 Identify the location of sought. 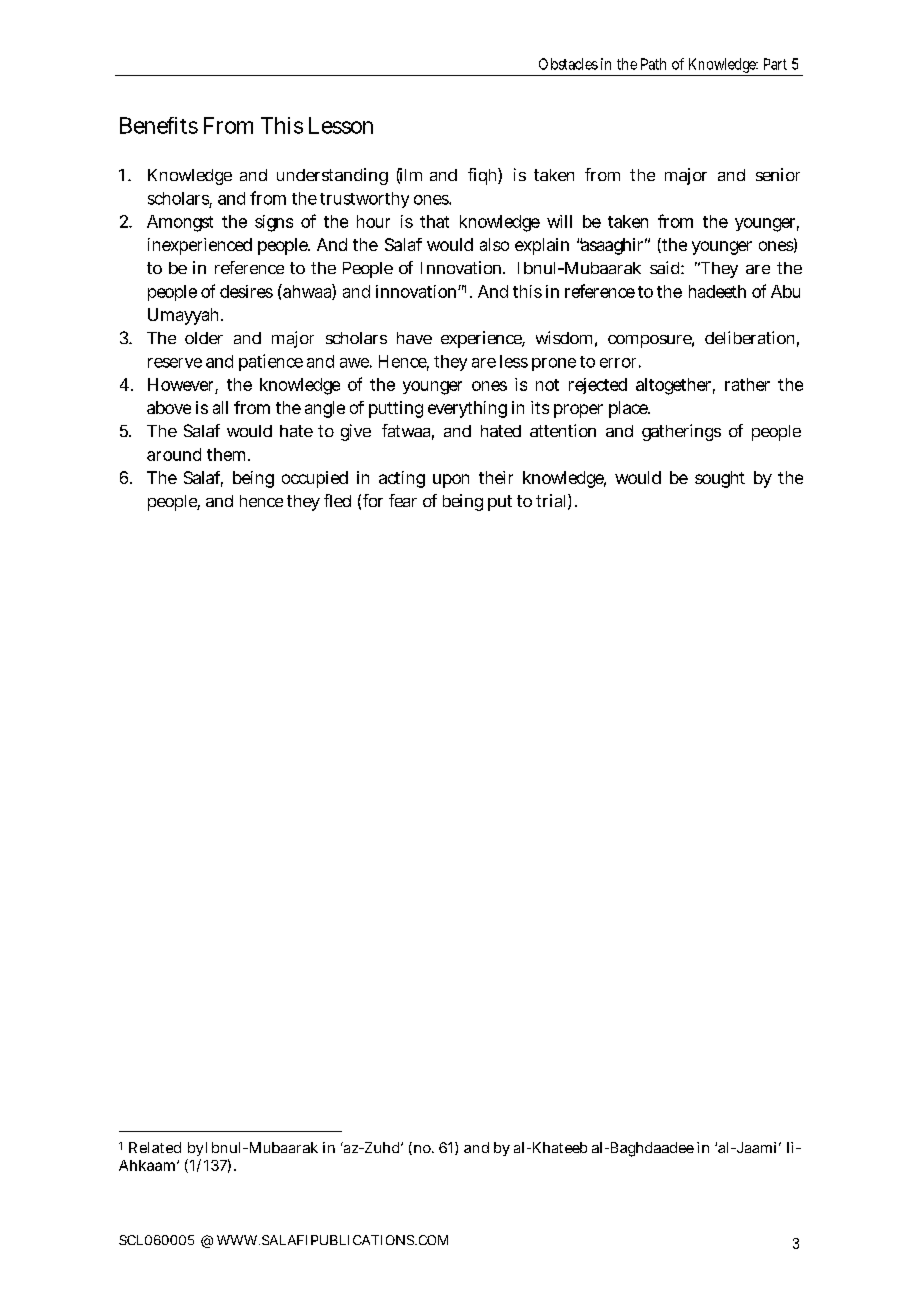
(720, 479).
